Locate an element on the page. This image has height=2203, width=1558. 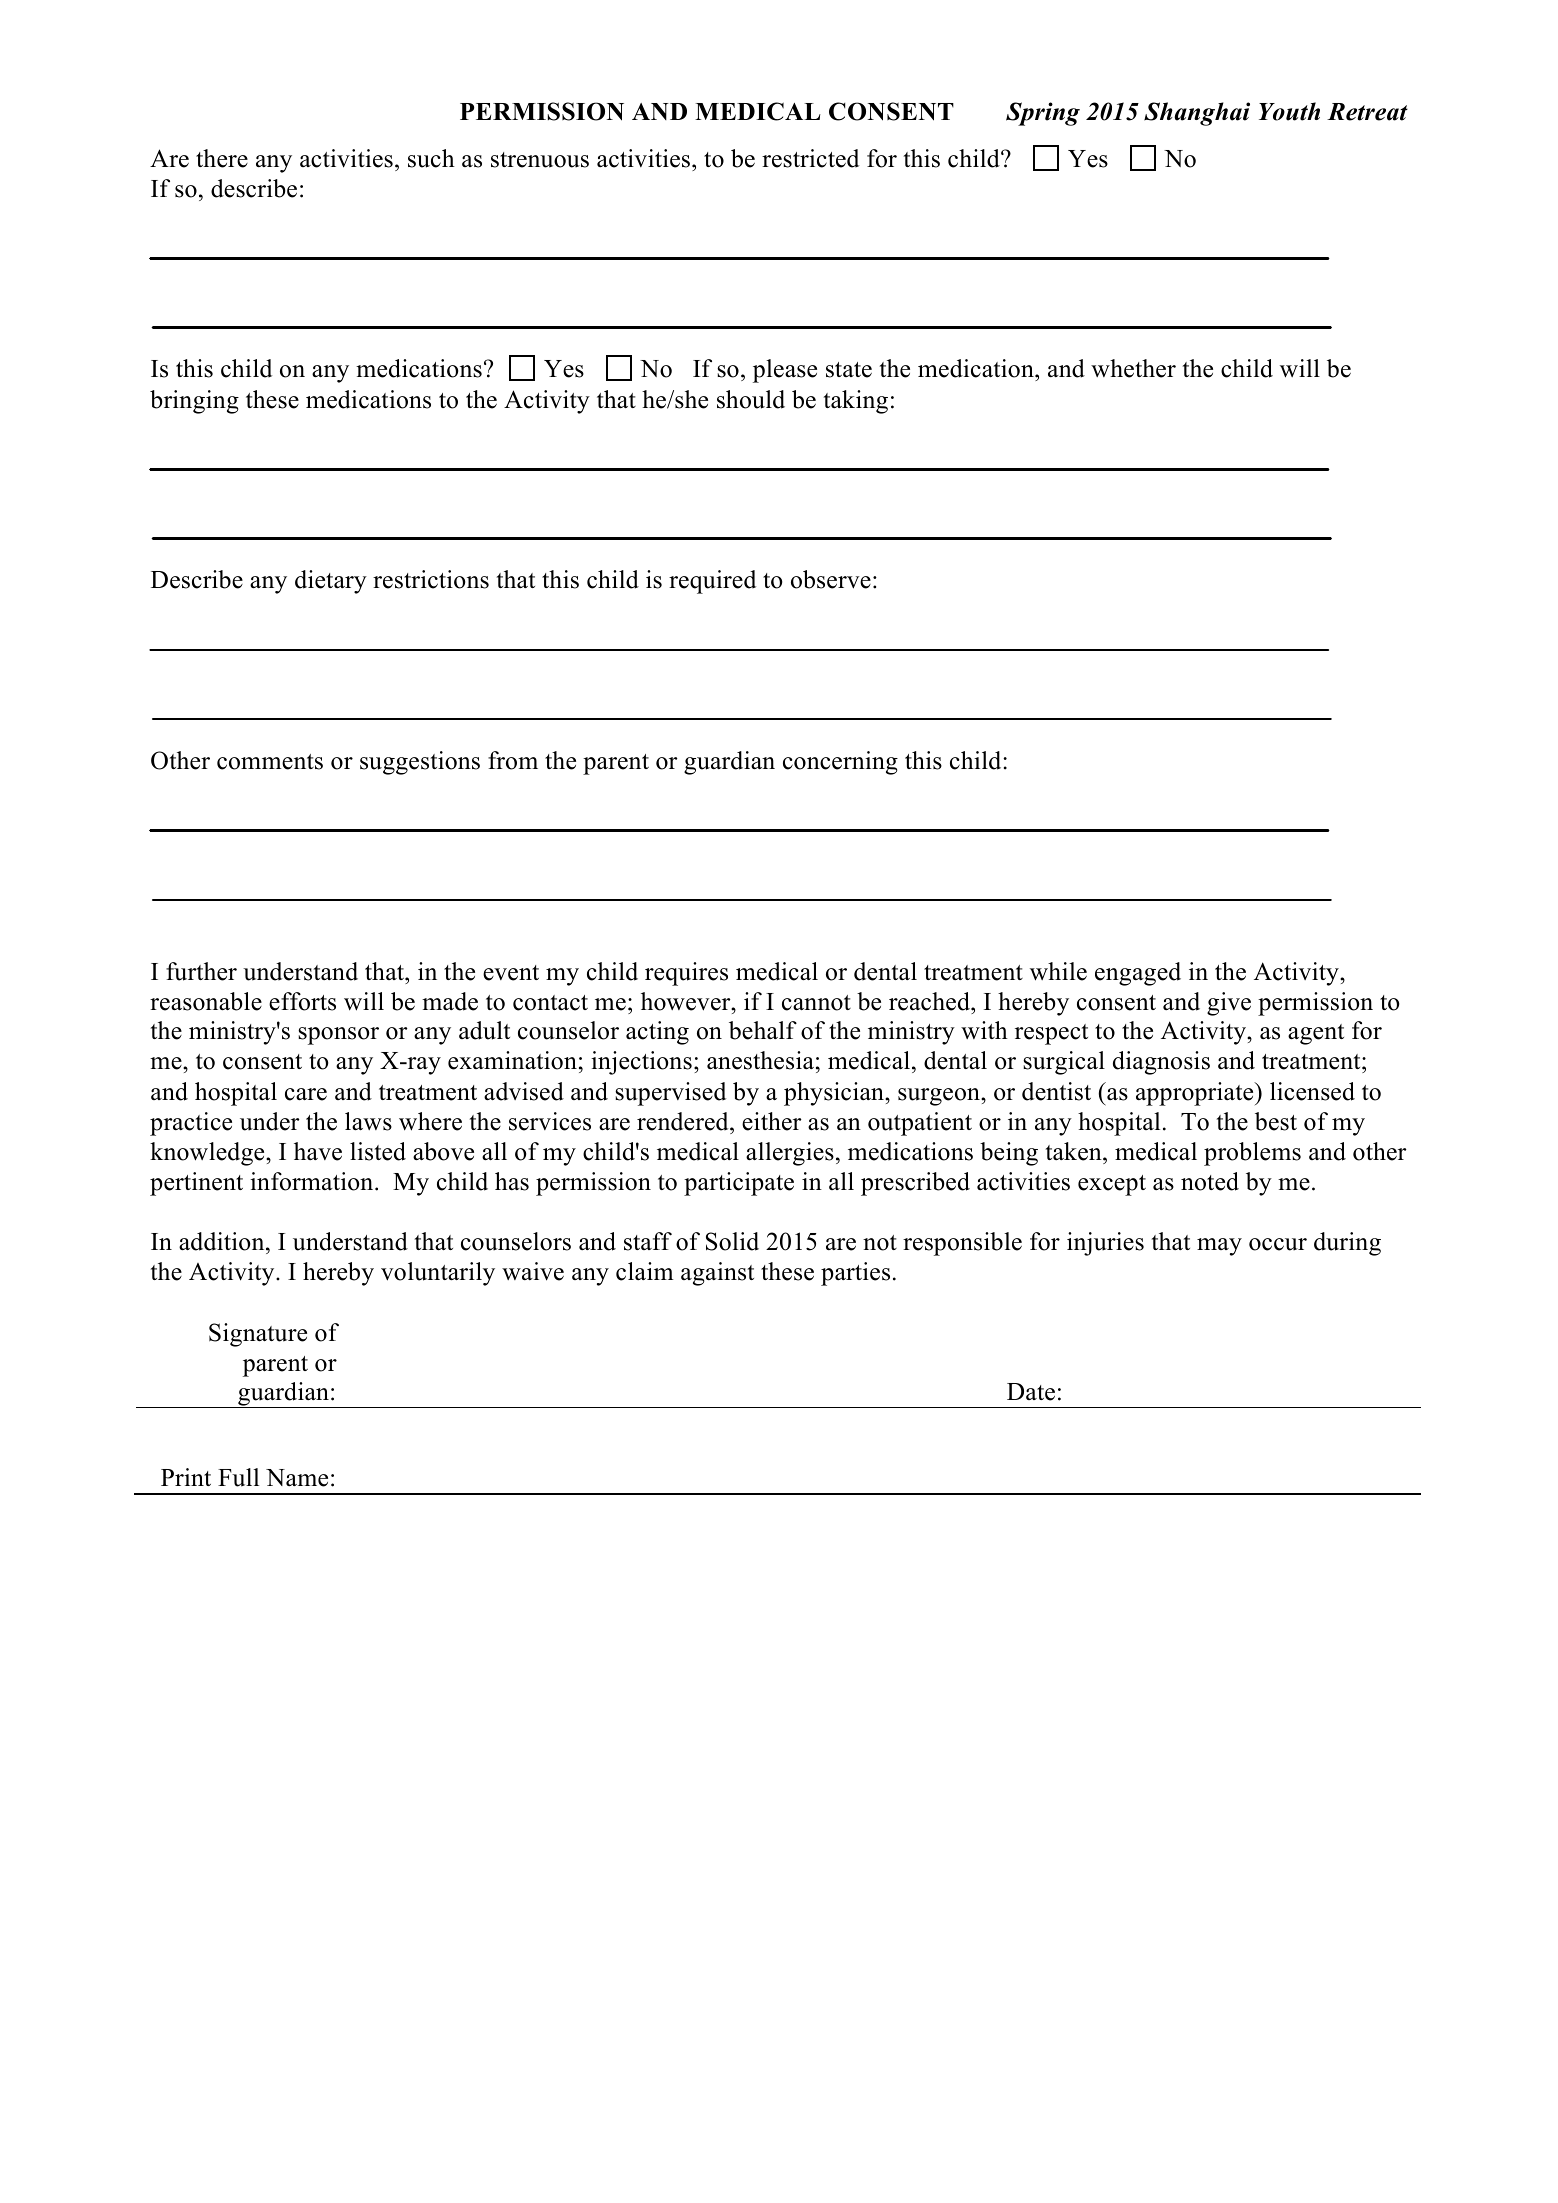
whether is located at coordinates (1133, 368).
